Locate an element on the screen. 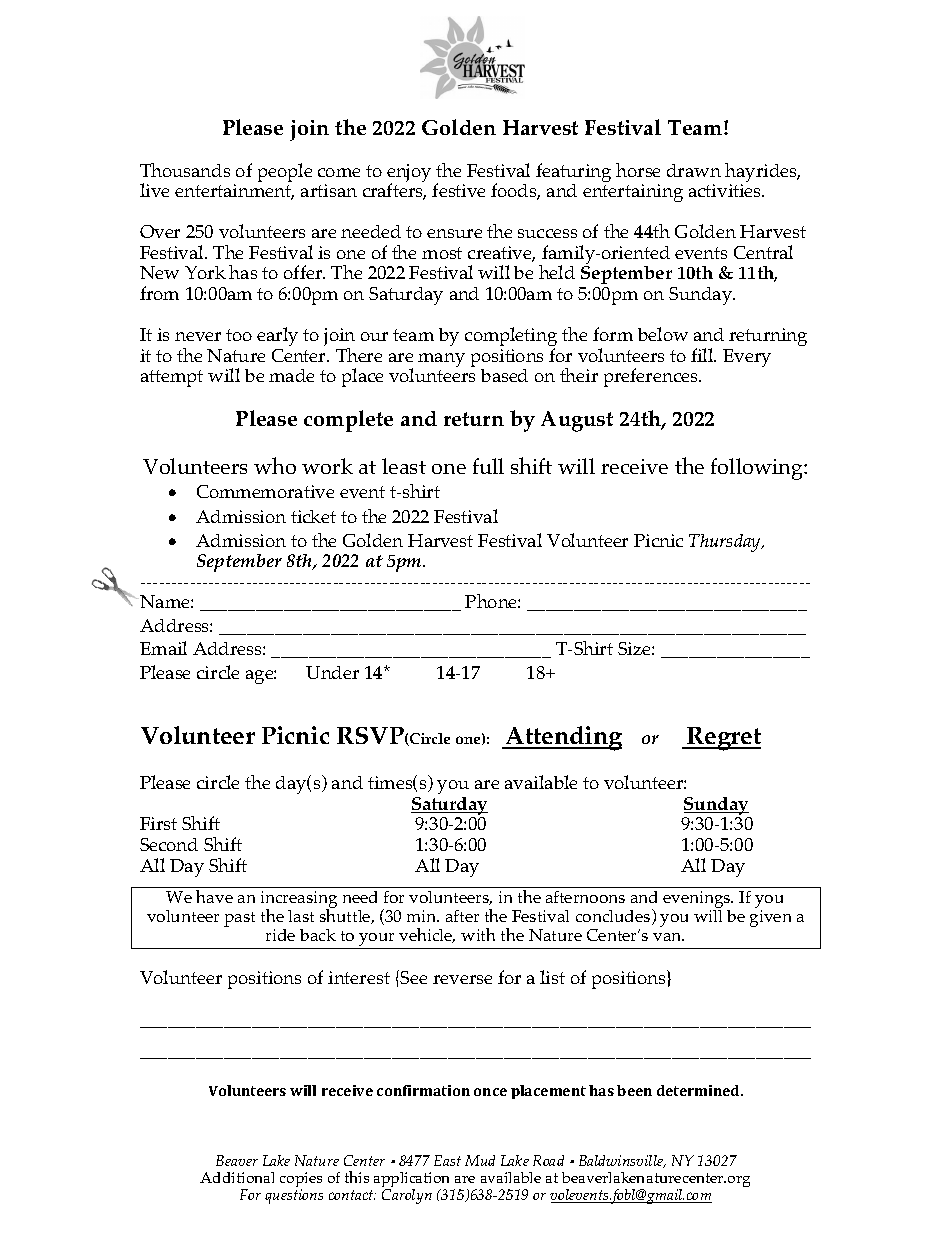  festive is located at coordinates (458, 190).
